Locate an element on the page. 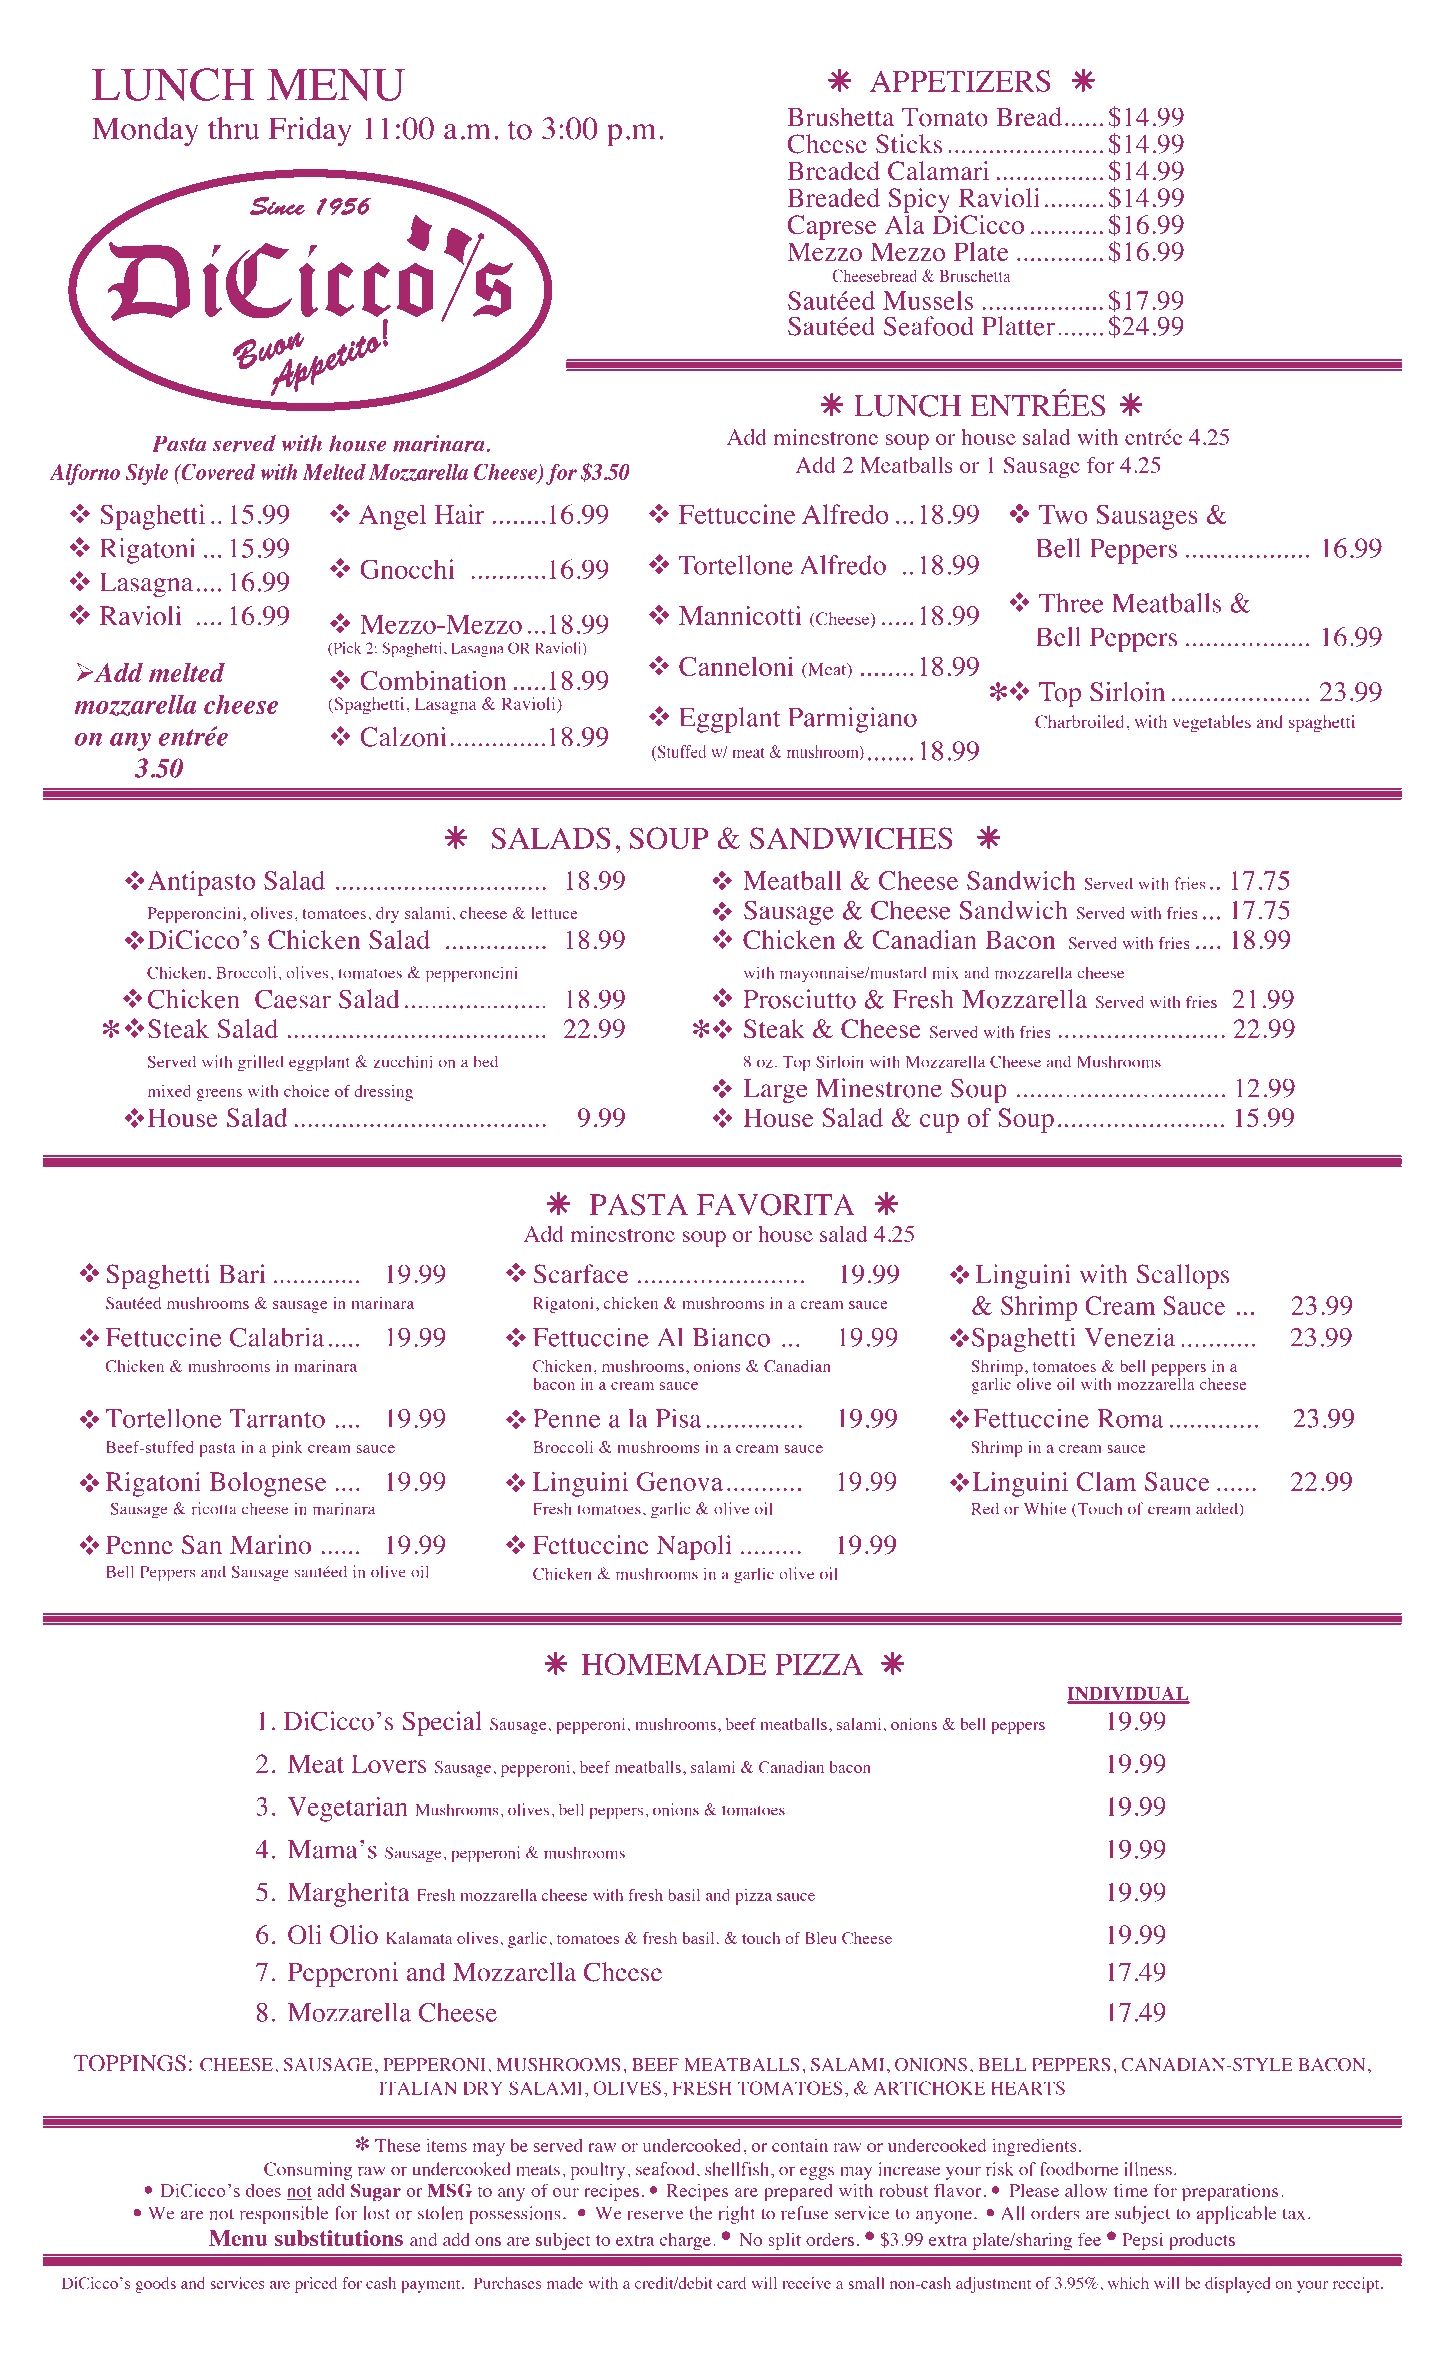  Friday is located at coordinates (310, 131).
